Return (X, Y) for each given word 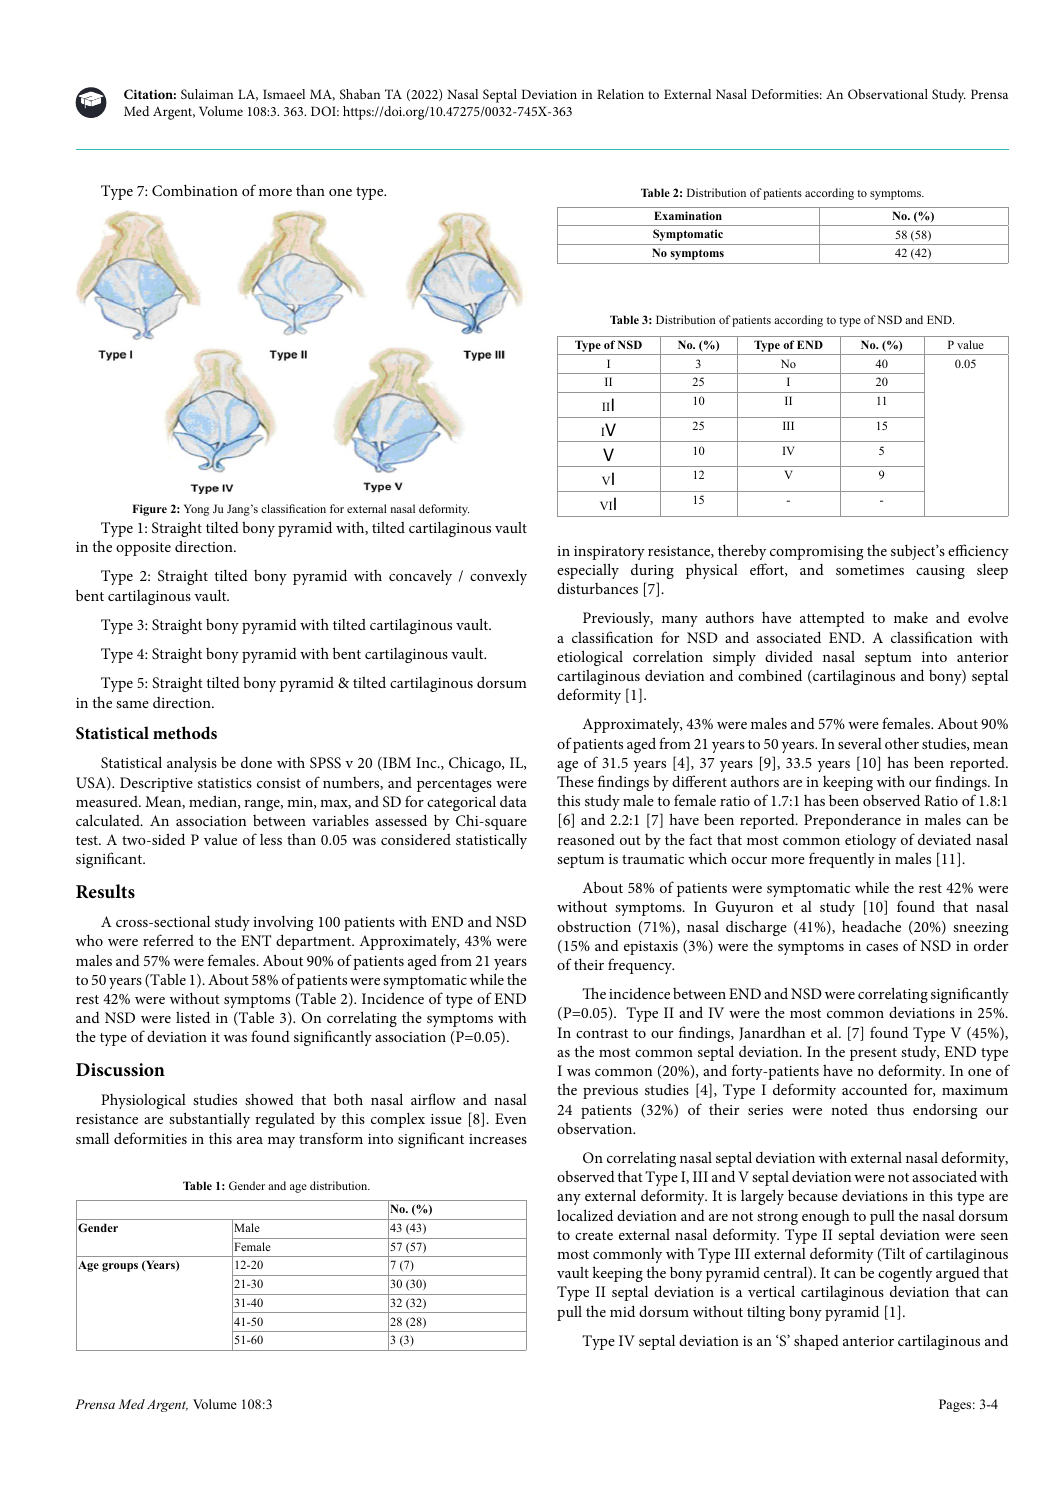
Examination (688, 215)
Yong (196, 510)
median (214, 802)
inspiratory (609, 553)
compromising (816, 553)
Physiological (143, 1101)
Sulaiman (207, 94)
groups (120, 1267)
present (873, 1054)
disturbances (597, 588)
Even (510, 1118)
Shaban (360, 94)
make (911, 617)
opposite (143, 549)
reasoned (586, 839)
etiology (870, 841)
